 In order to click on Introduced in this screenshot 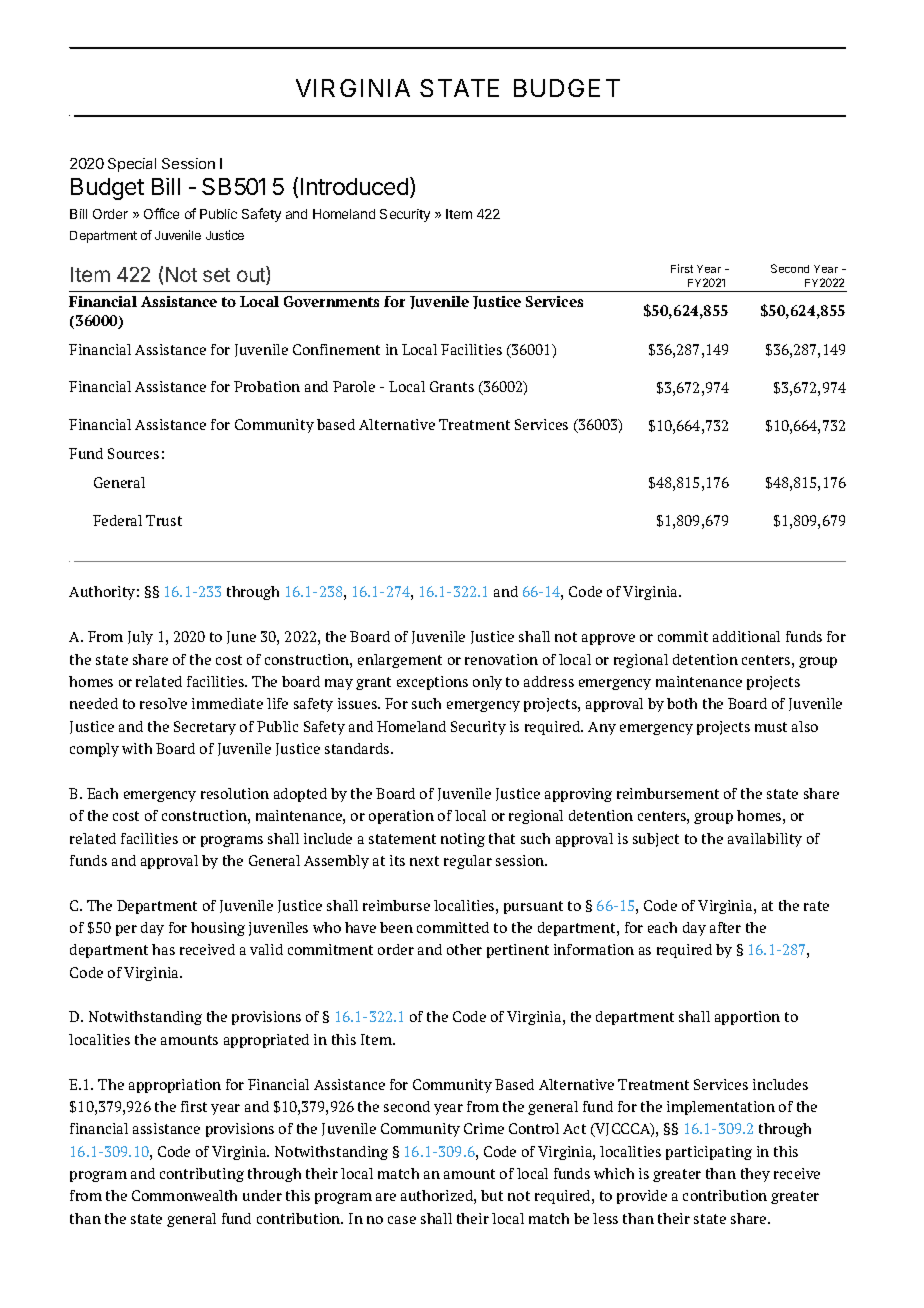, I will do `click(354, 186)`.
